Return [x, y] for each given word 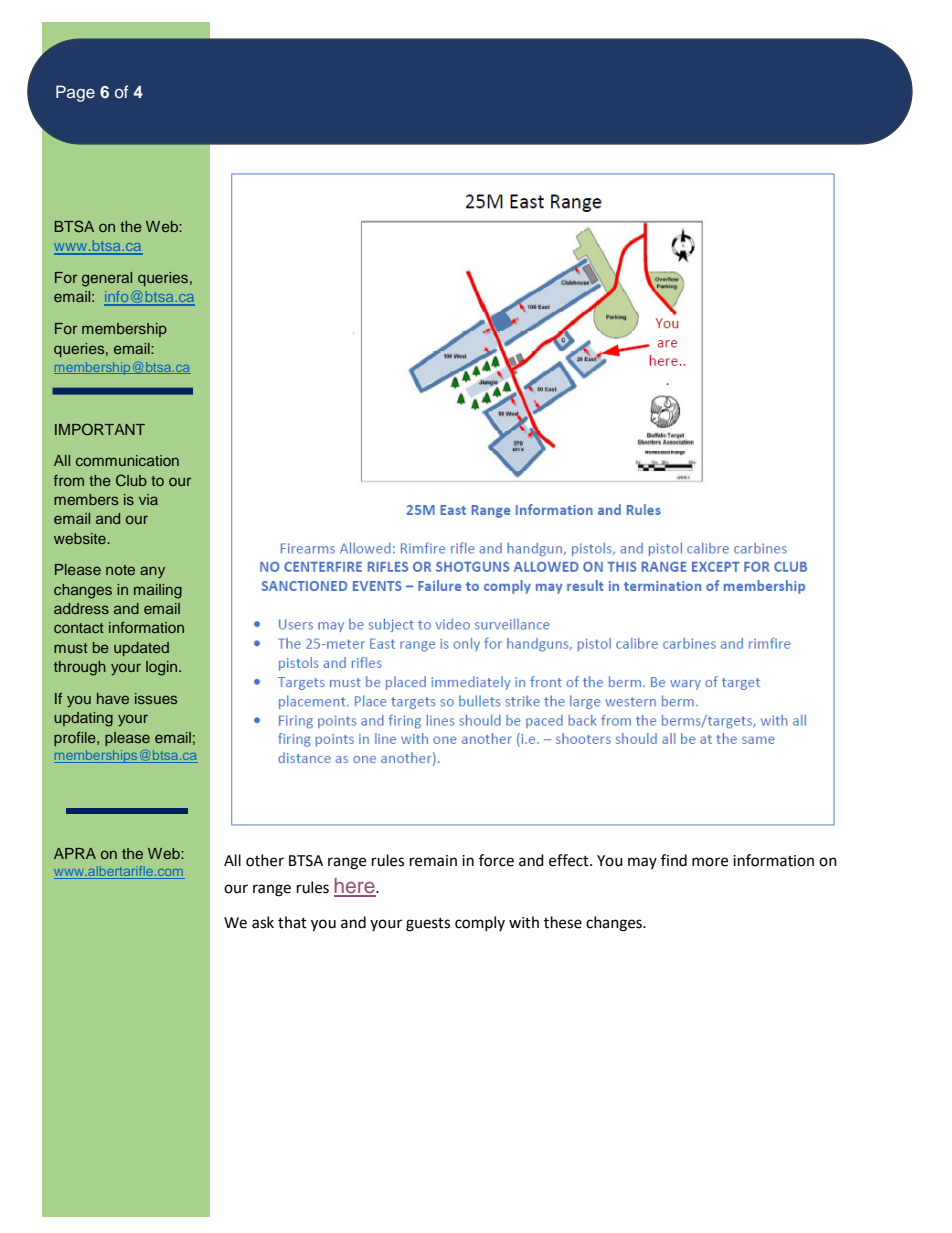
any [152, 572]
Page [75, 93]
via [148, 499]
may [642, 863]
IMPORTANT [100, 429]
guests [428, 925]
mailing [158, 591]
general [107, 279]
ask [263, 922]
